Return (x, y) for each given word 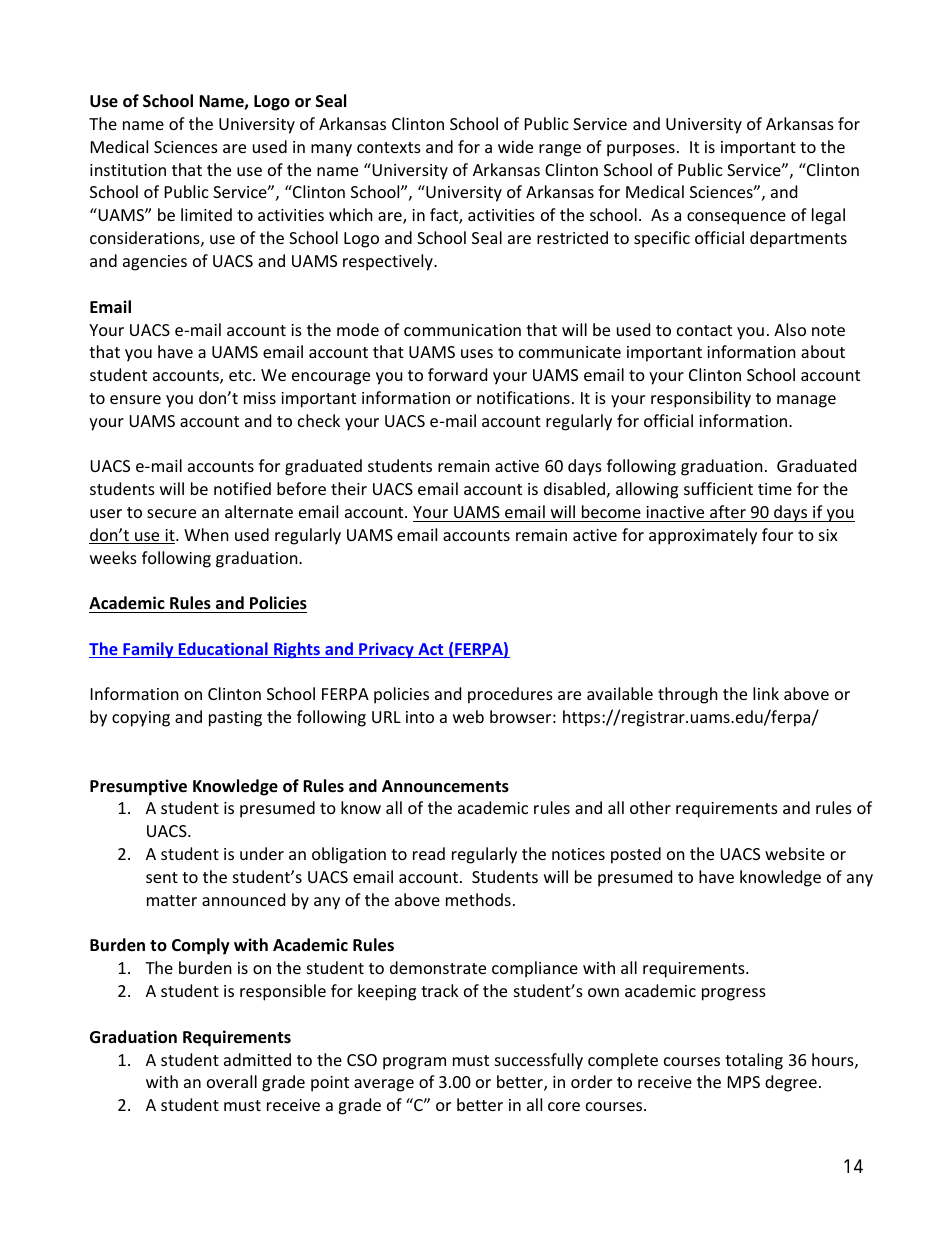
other (650, 807)
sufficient (718, 488)
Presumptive (138, 787)
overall (232, 1081)
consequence (736, 218)
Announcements (445, 786)
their (349, 488)
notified (242, 488)
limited (206, 214)
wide (515, 146)
